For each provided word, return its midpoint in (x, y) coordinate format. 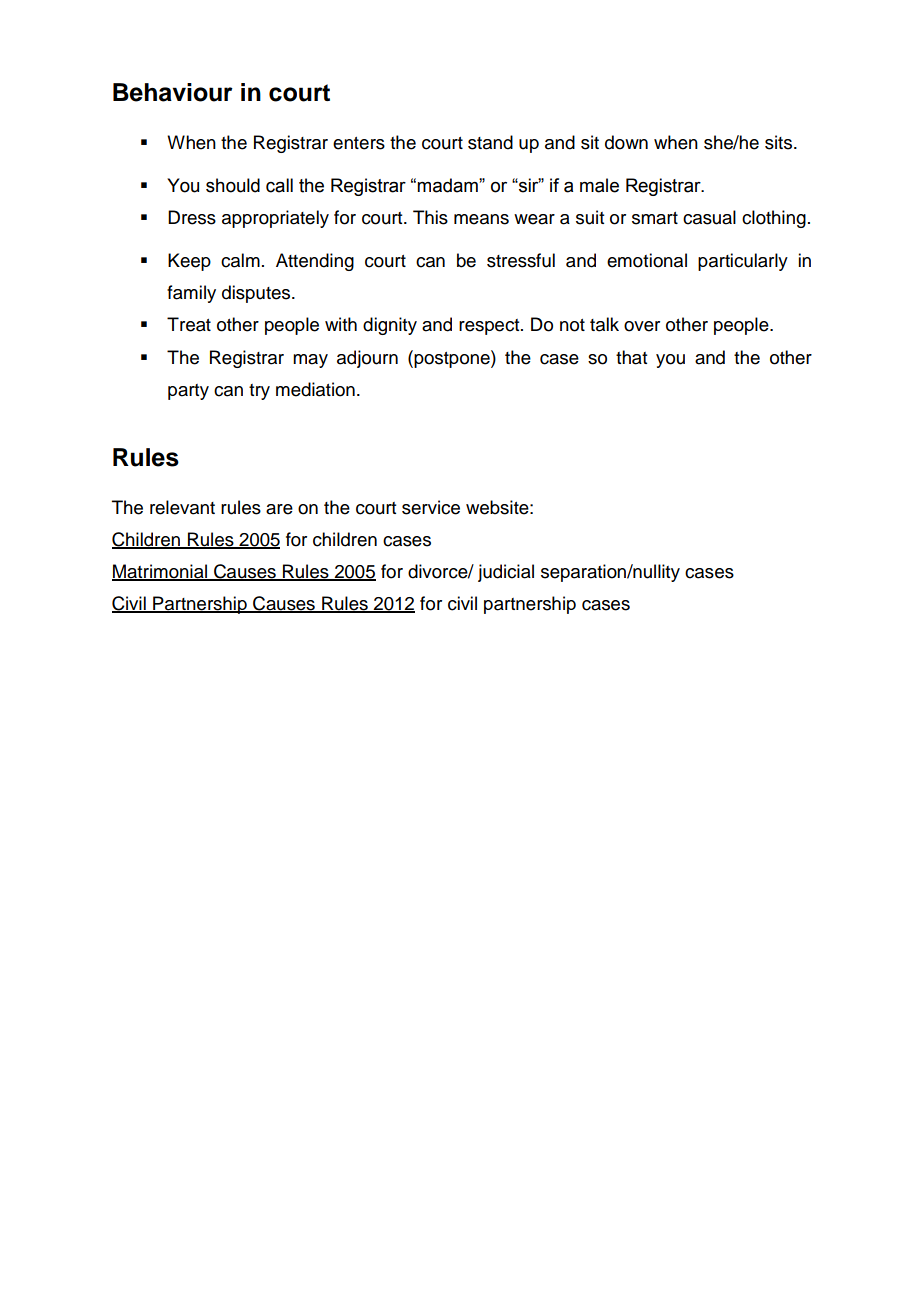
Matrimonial (160, 572)
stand (490, 142)
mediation (315, 389)
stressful (521, 260)
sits (780, 142)
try (259, 392)
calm (240, 260)
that (631, 357)
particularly (743, 262)
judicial (506, 573)
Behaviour (173, 92)
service (431, 507)
